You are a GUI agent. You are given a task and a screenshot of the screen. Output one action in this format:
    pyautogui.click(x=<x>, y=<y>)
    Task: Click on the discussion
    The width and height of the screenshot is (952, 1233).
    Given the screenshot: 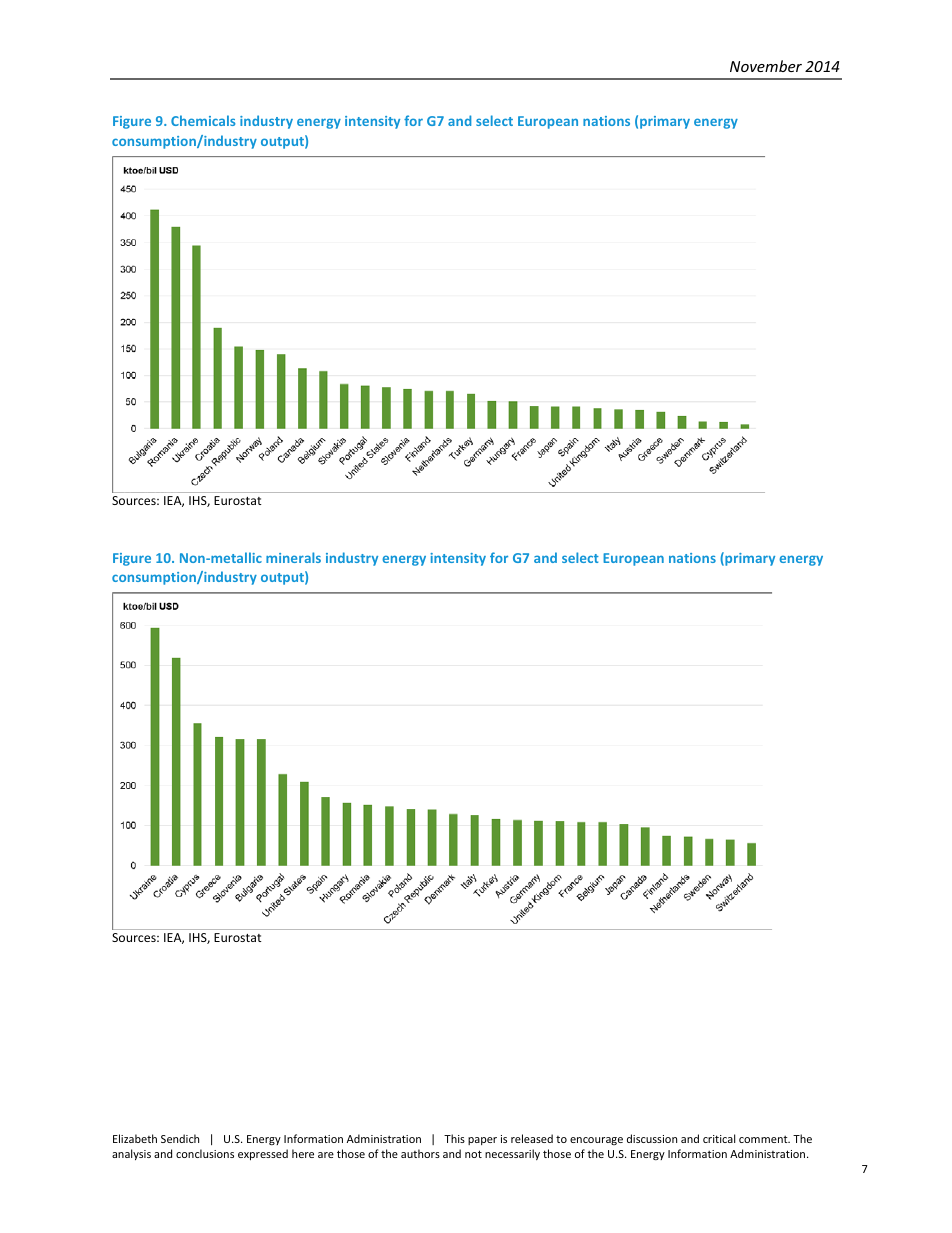 What is the action you would take?
    pyautogui.click(x=652, y=1138)
